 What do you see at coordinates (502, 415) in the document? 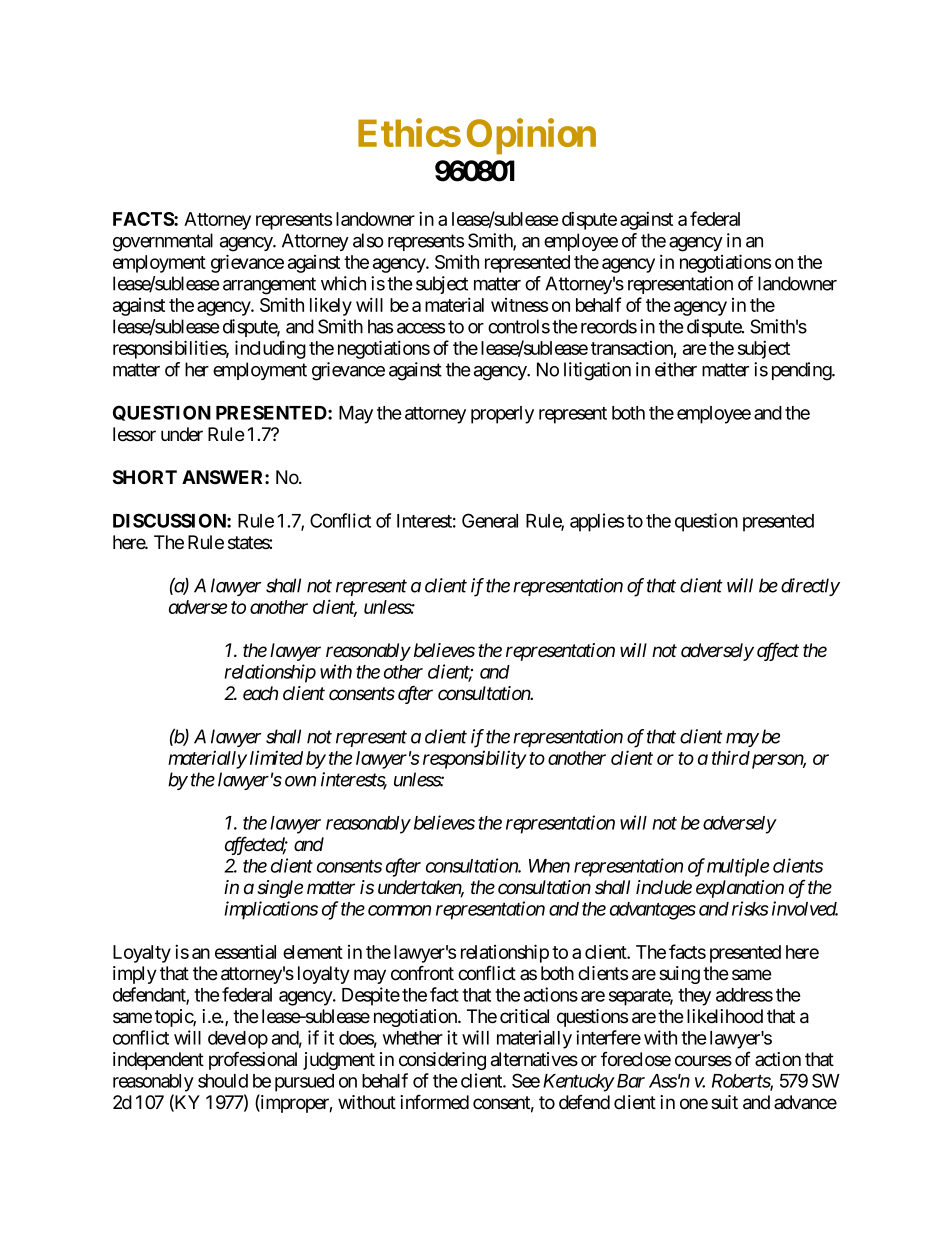
I see `properly` at bounding box center [502, 415].
